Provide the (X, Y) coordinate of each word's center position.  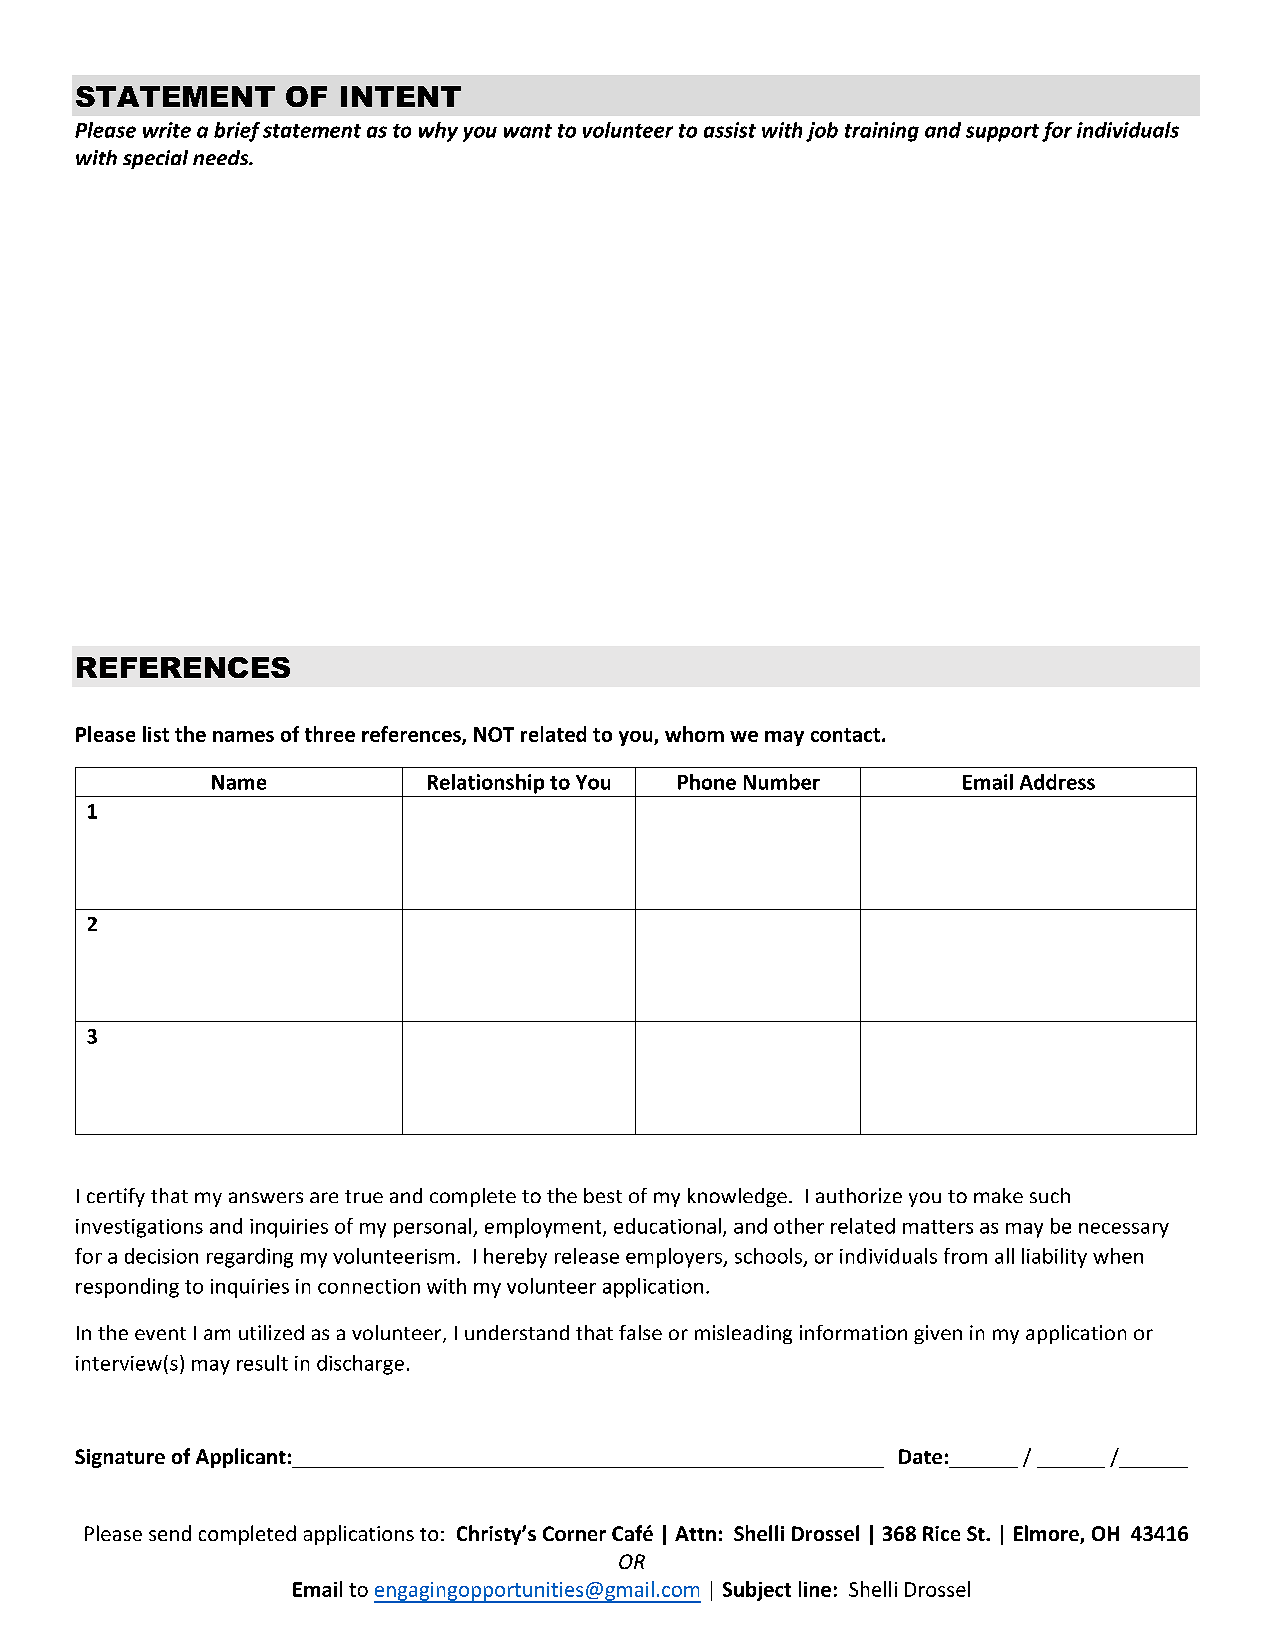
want (528, 131)
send (170, 1533)
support (1002, 133)
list (156, 734)
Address (1057, 782)
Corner (574, 1533)
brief (237, 132)
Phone (707, 782)
